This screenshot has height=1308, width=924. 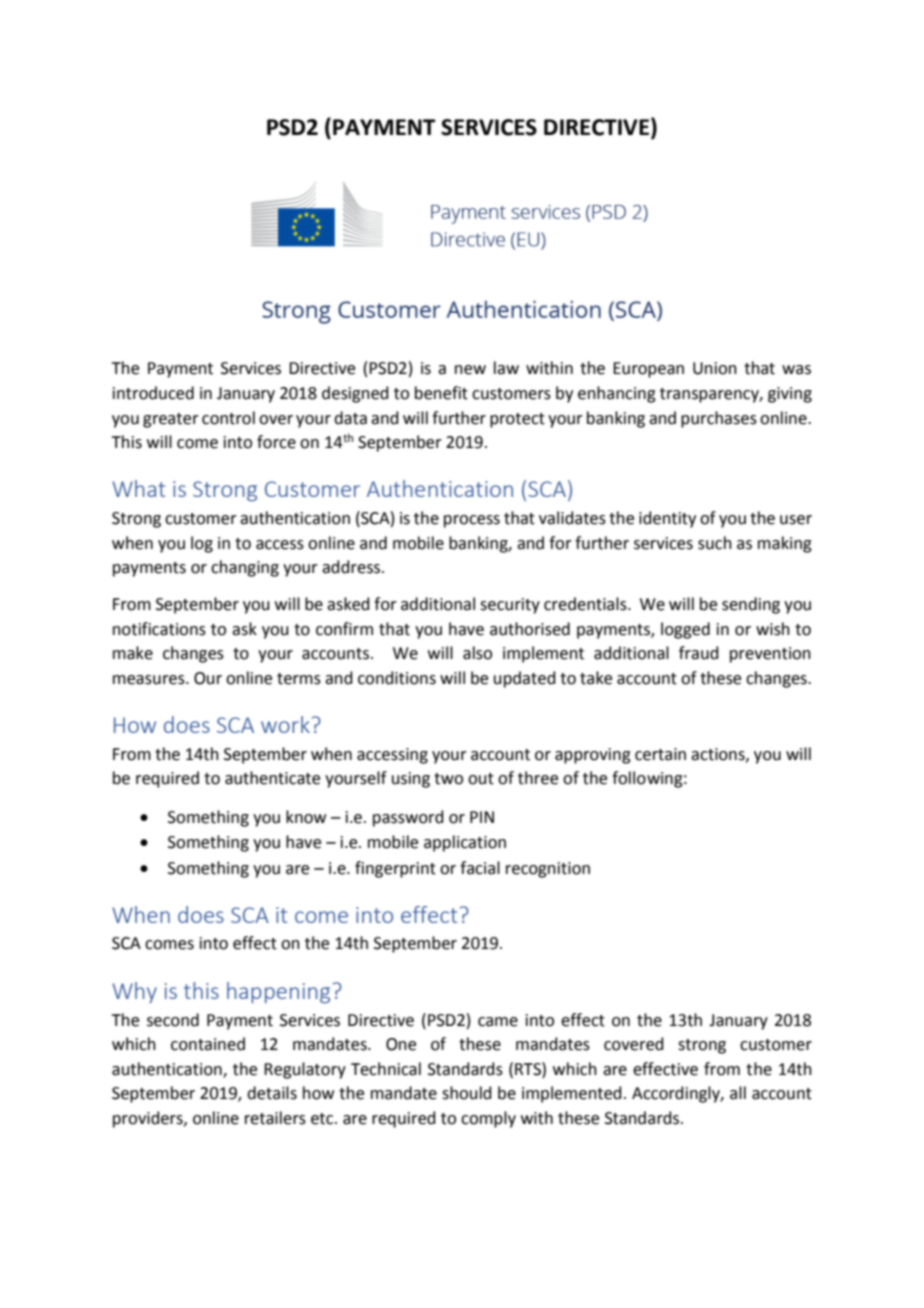 What do you see at coordinates (285, 724) in the screenshot?
I see `work` at bounding box center [285, 724].
